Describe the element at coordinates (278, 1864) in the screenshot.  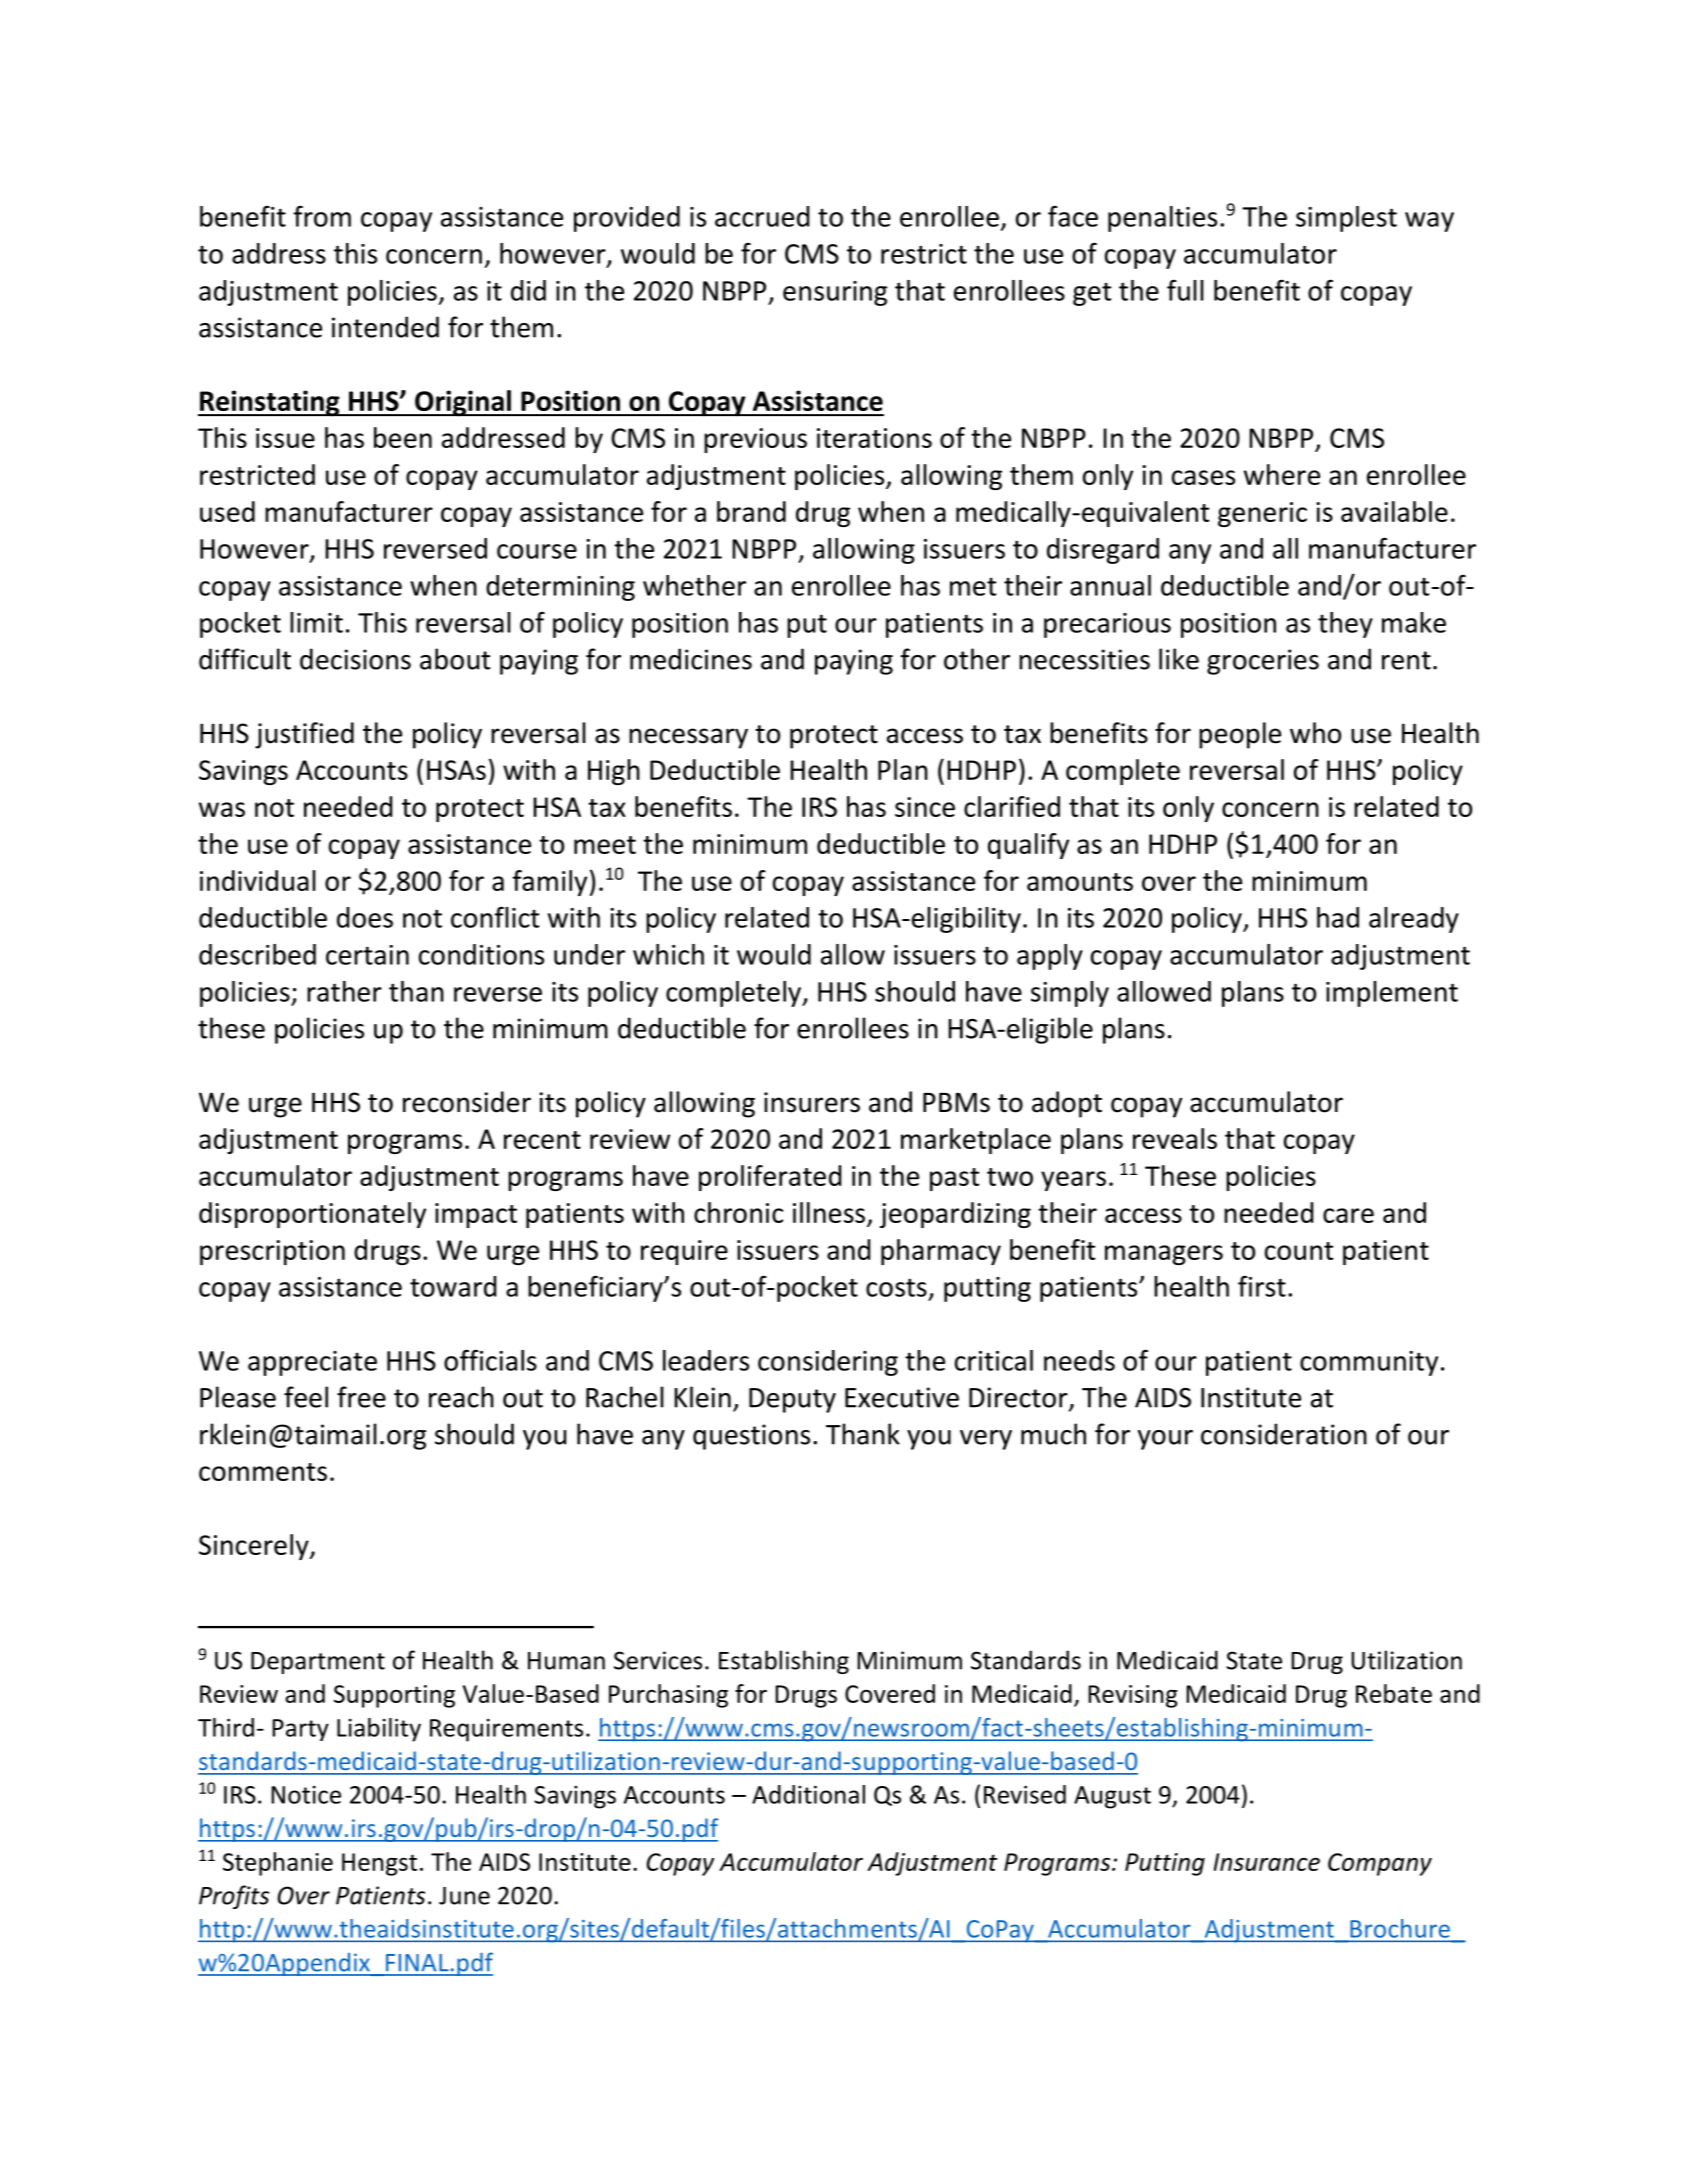
I see `Stephanie` at that location.
